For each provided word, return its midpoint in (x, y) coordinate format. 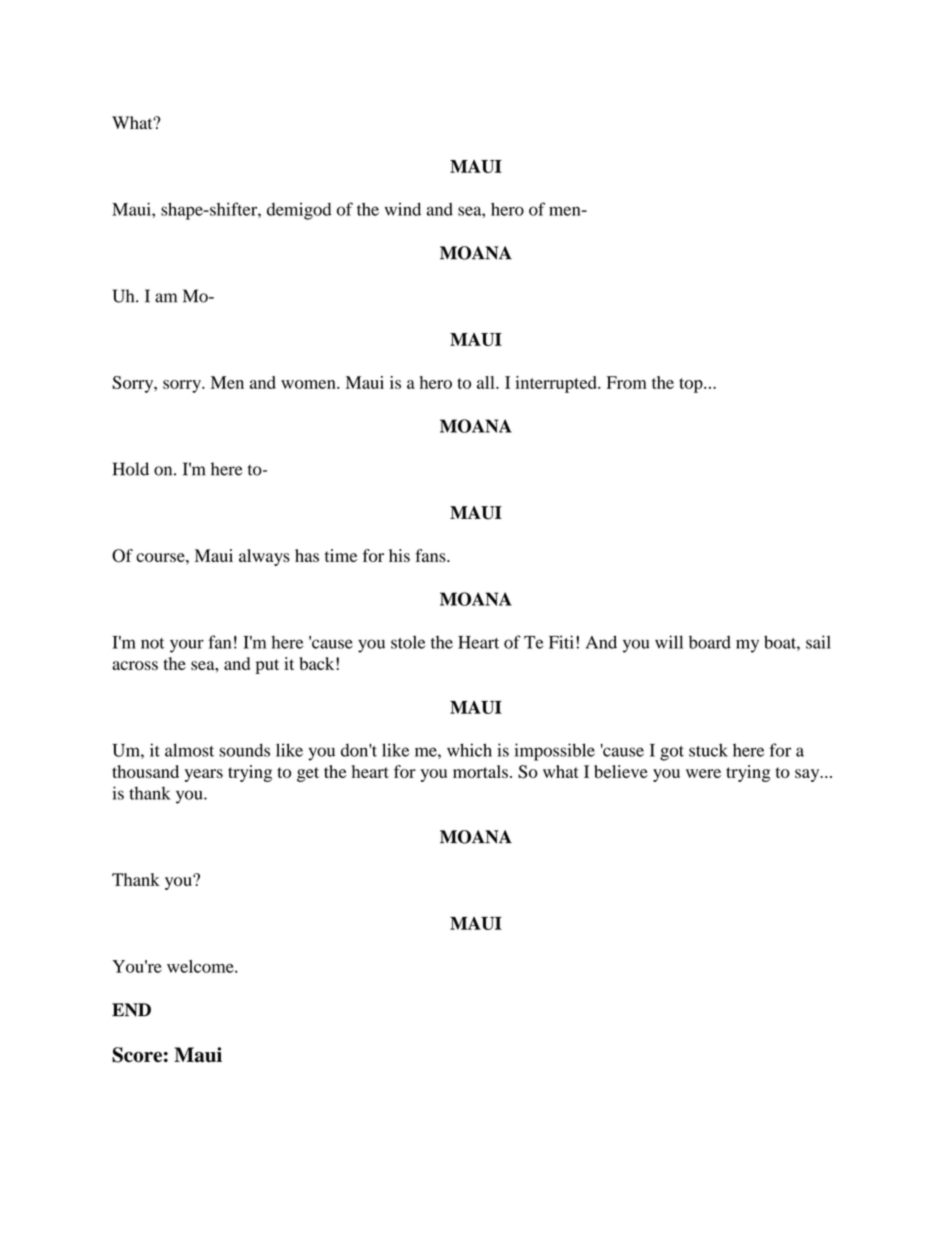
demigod (299, 211)
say (808, 775)
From (627, 382)
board (710, 642)
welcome (201, 966)
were (703, 773)
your (187, 646)
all (487, 382)
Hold (131, 469)
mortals (480, 771)
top (692, 385)
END (131, 1010)
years (204, 775)
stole (408, 642)
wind (403, 209)
